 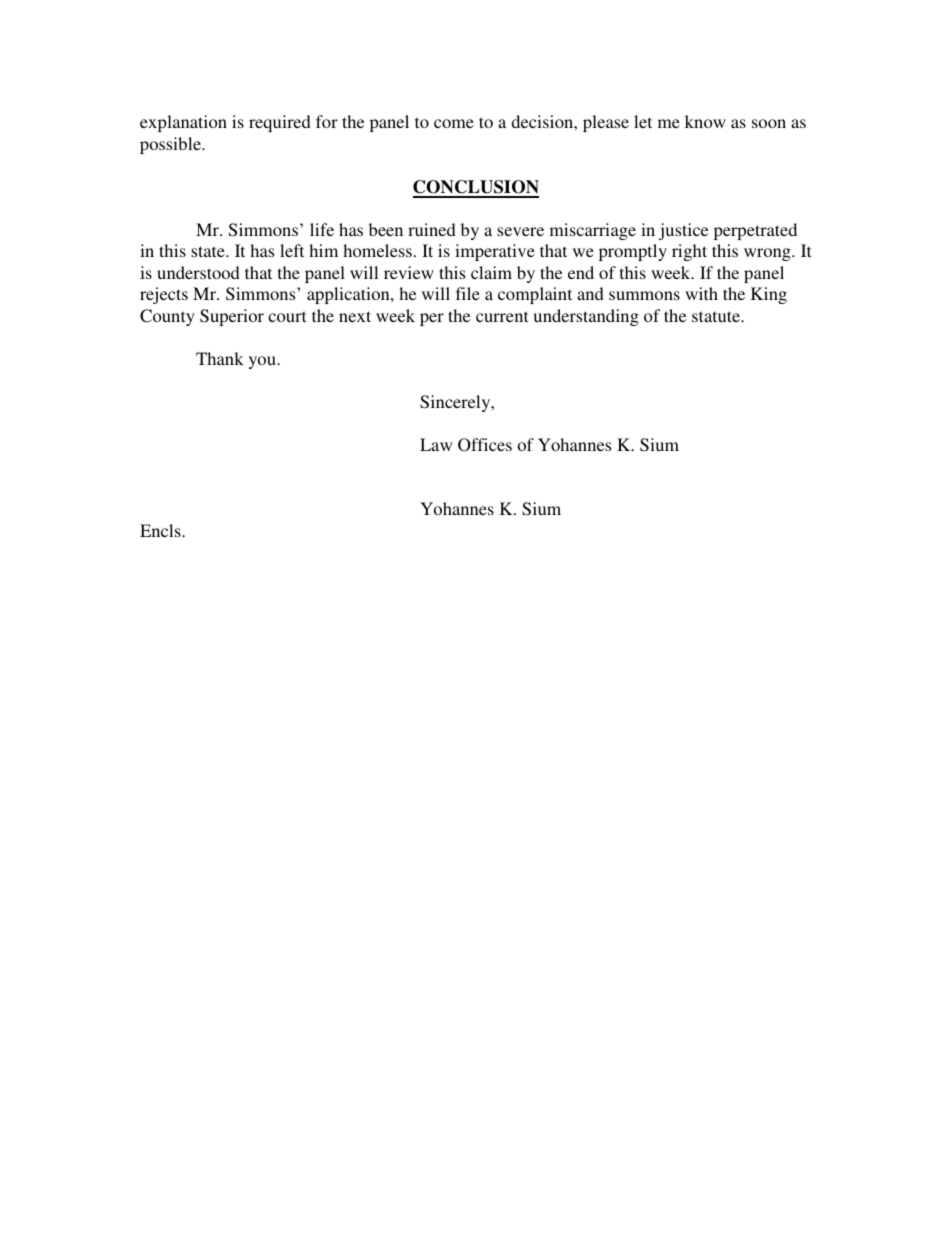 What do you see at coordinates (502, 316) in the image?
I see `current` at bounding box center [502, 316].
